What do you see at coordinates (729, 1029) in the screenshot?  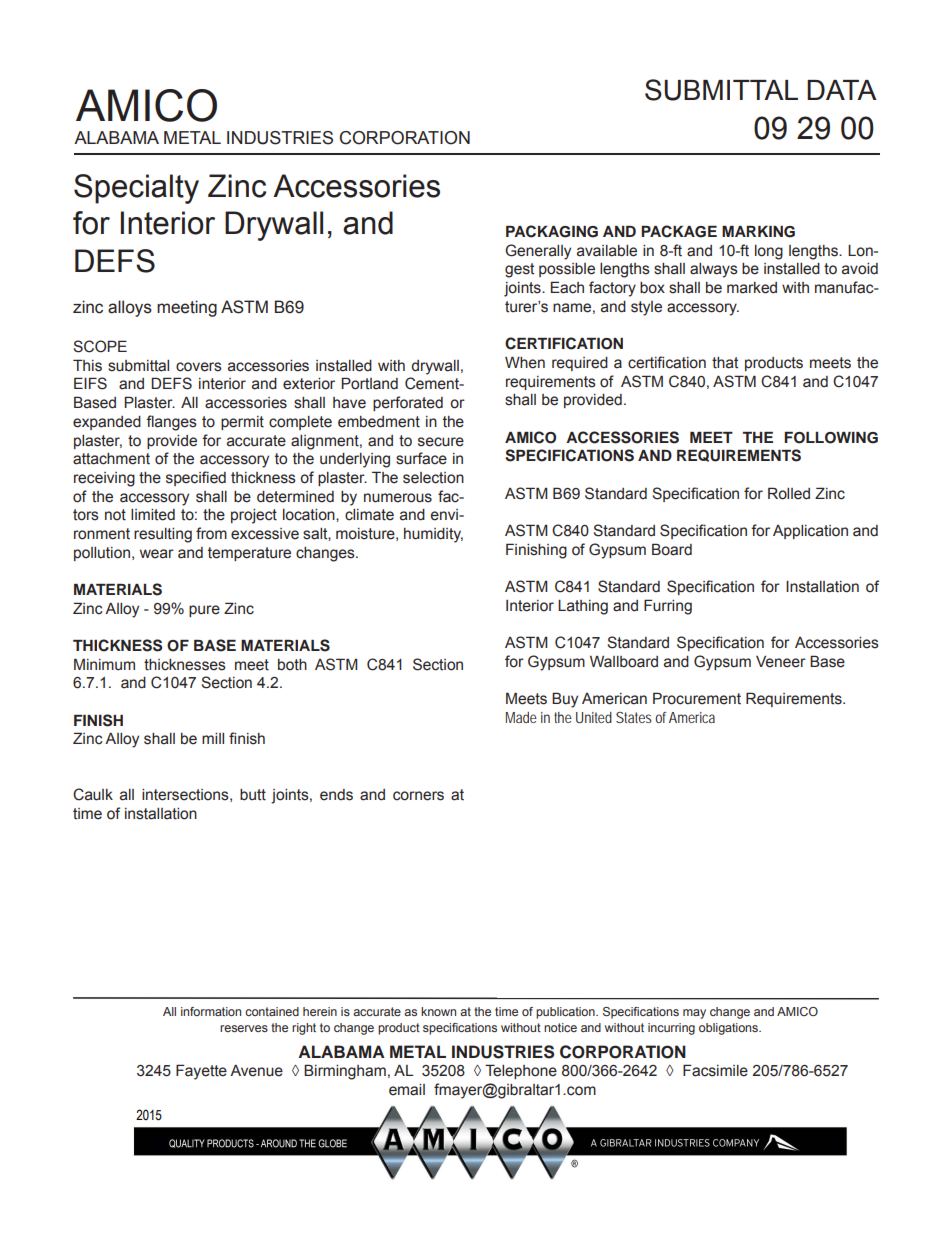 I see `obligations` at bounding box center [729, 1029].
